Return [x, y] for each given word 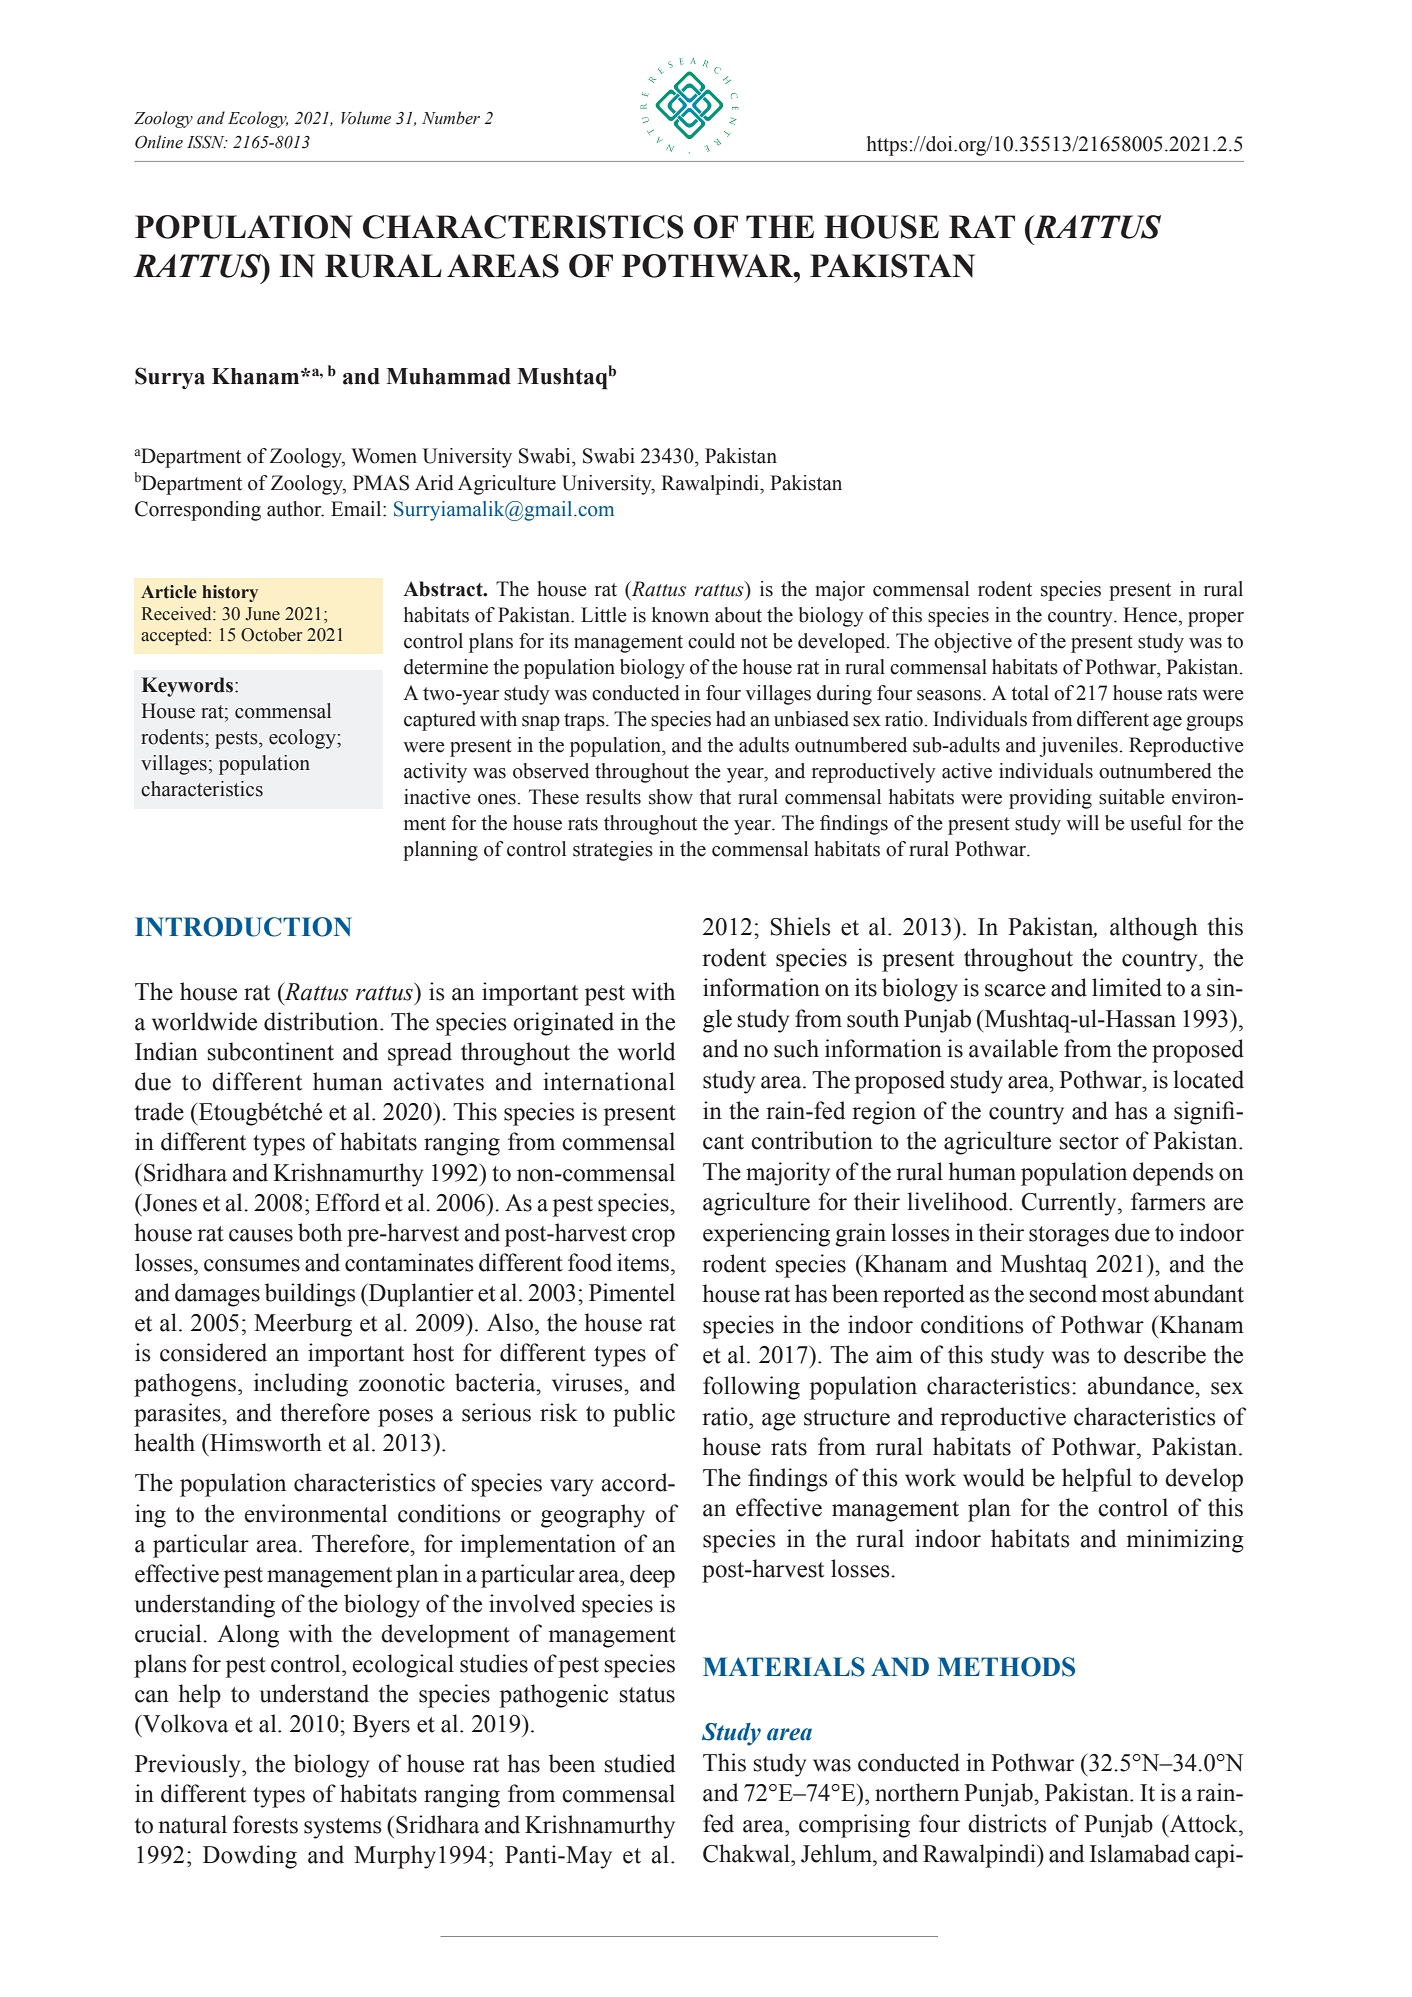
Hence [1151, 615]
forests [265, 1824]
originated [563, 1024]
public [644, 1415]
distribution [322, 1021]
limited [1127, 987]
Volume [366, 118]
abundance [1142, 1385]
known [680, 615]
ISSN [207, 142]
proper [1216, 619]
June [262, 614]
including [301, 1385]
